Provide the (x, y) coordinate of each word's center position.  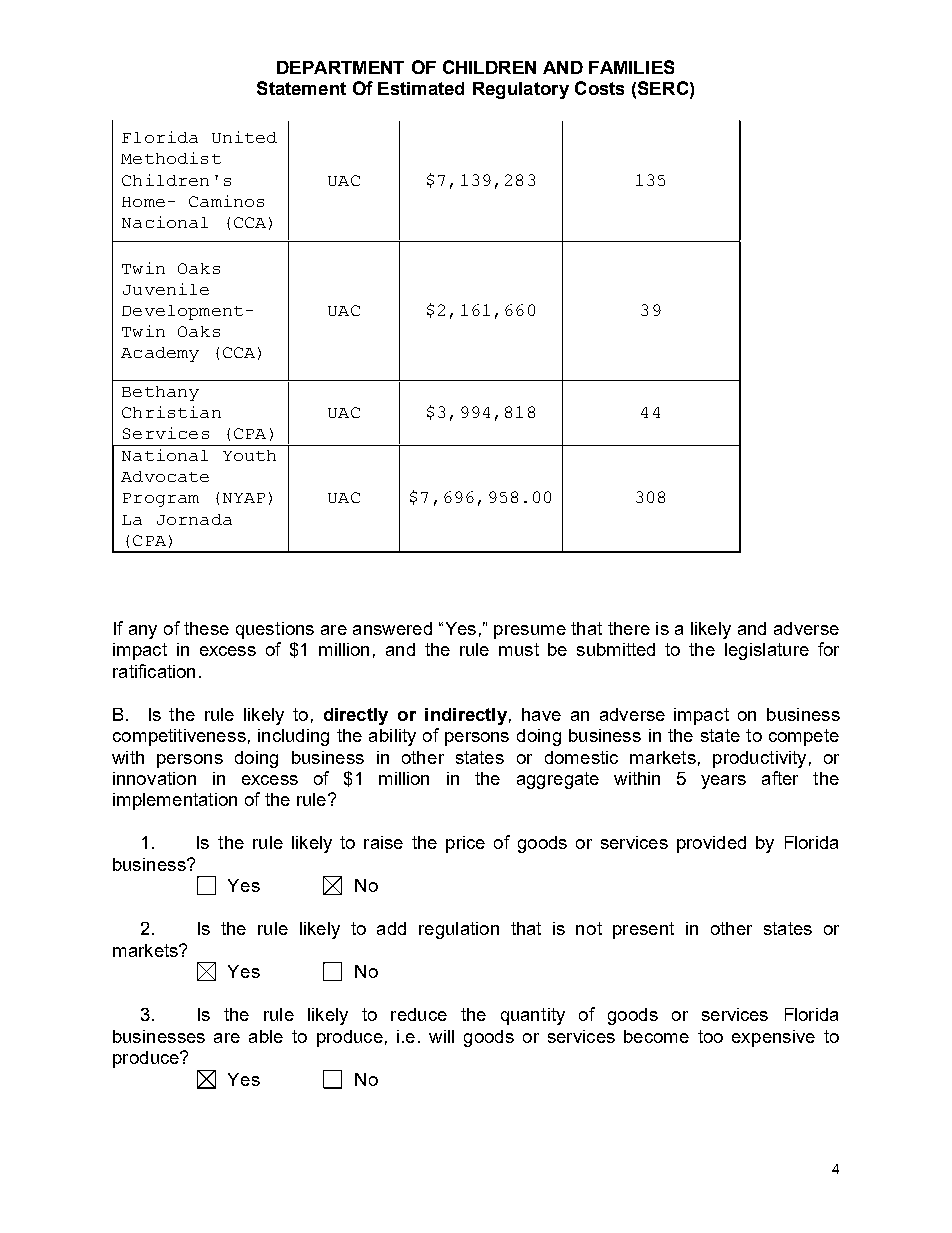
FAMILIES (631, 67)
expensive (773, 1038)
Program (161, 500)
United (244, 137)
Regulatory (521, 90)
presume (530, 632)
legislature (767, 651)
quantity (533, 1016)
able (266, 1036)
